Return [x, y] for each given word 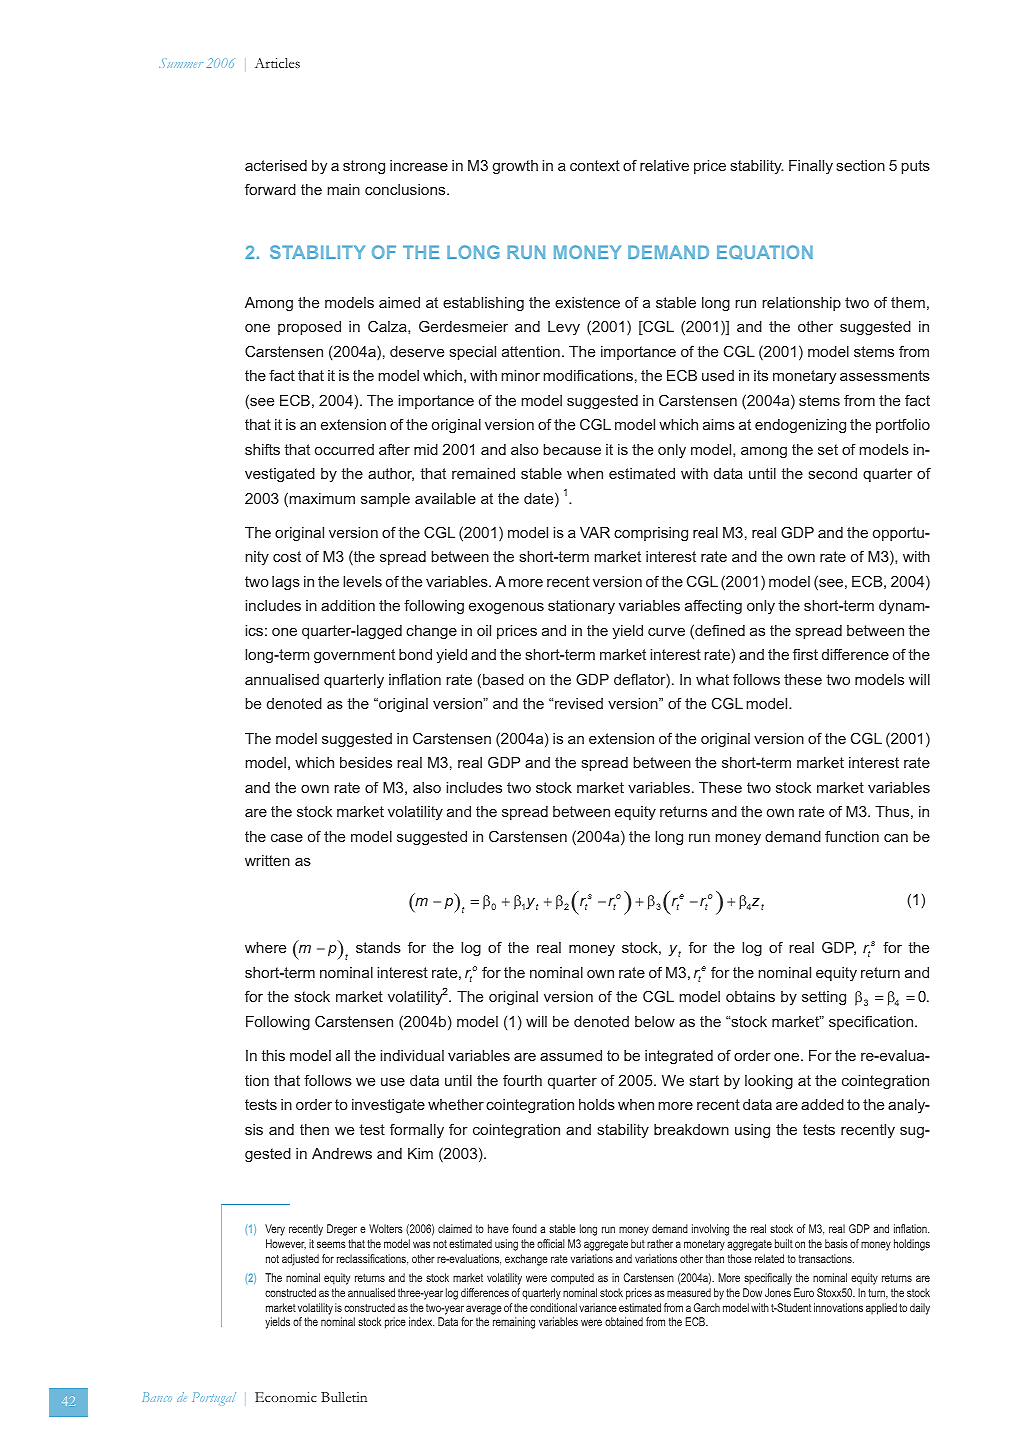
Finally [811, 167]
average [484, 1310]
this [273, 1055]
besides [366, 762]
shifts [262, 449]
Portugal [214, 1398]
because [572, 449]
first [805, 654]
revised [579, 703]
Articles [277, 63]
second [833, 473]
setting [824, 998]
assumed [571, 1055]
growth [515, 167]
